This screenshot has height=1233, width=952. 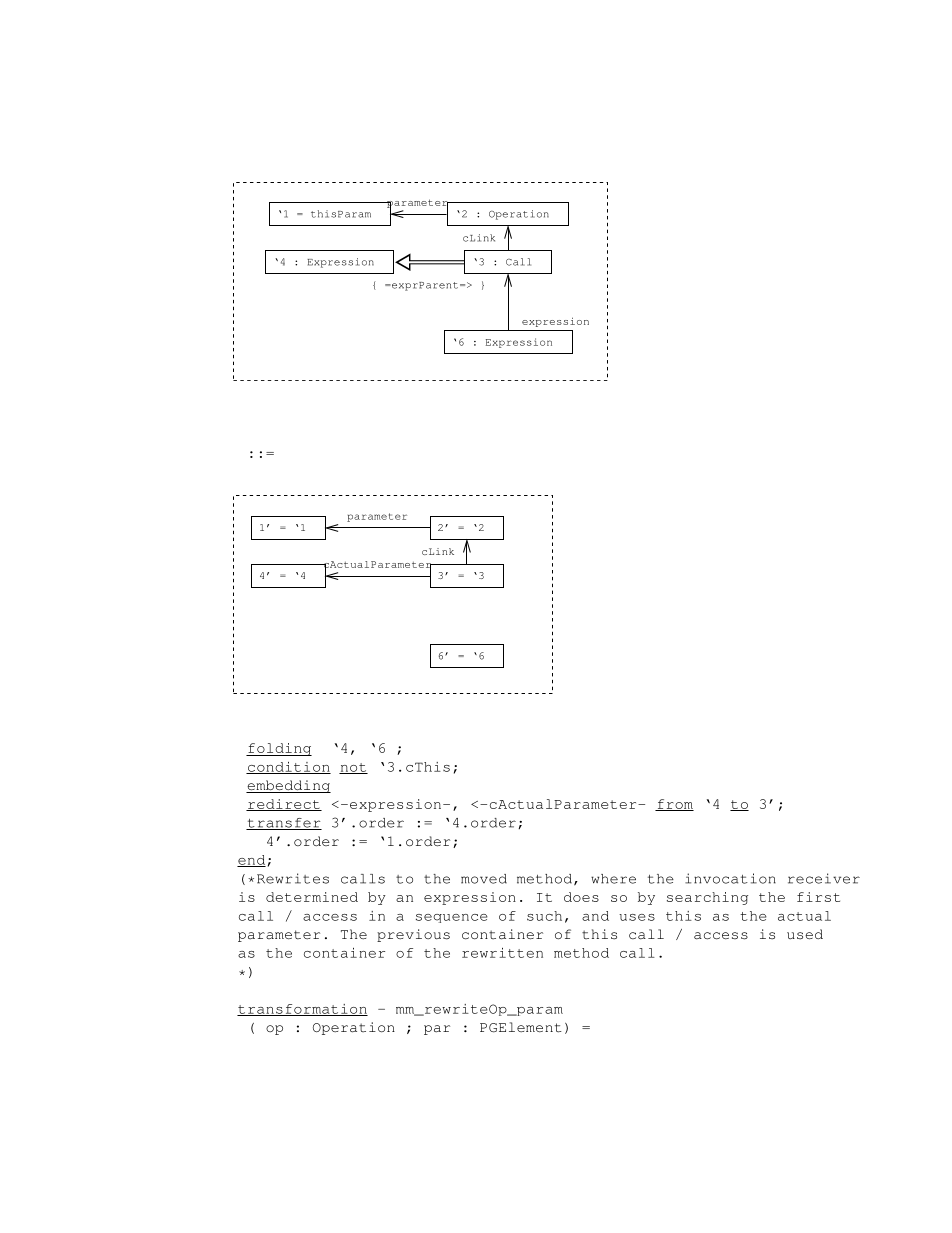 What do you see at coordinates (293, 878) in the screenshot?
I see `Rewrites` at bounding box center [293, 878].
